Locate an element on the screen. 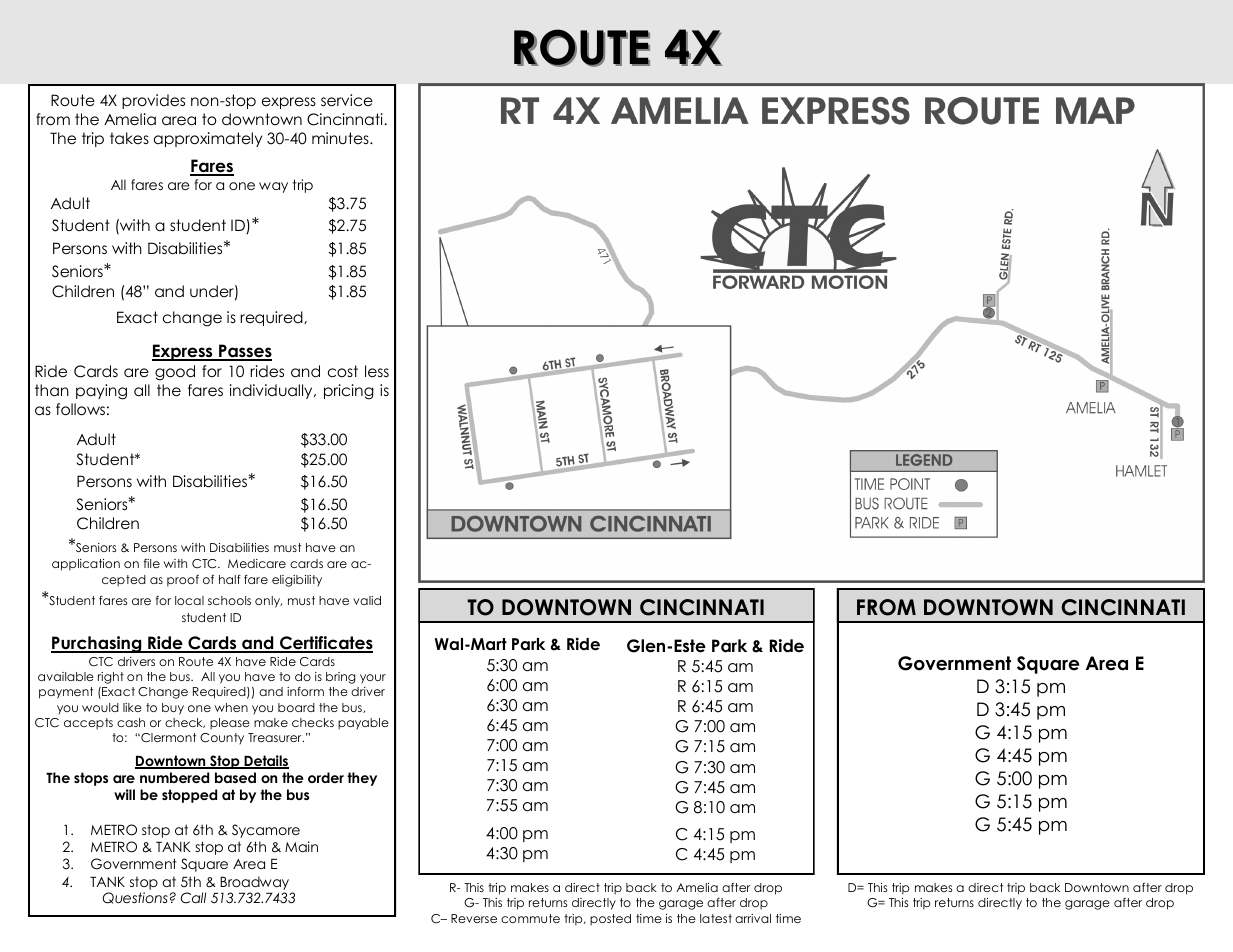 The height and width of the screenshot is (952, 1233). Reverse is located at coordinates (474, 918).
